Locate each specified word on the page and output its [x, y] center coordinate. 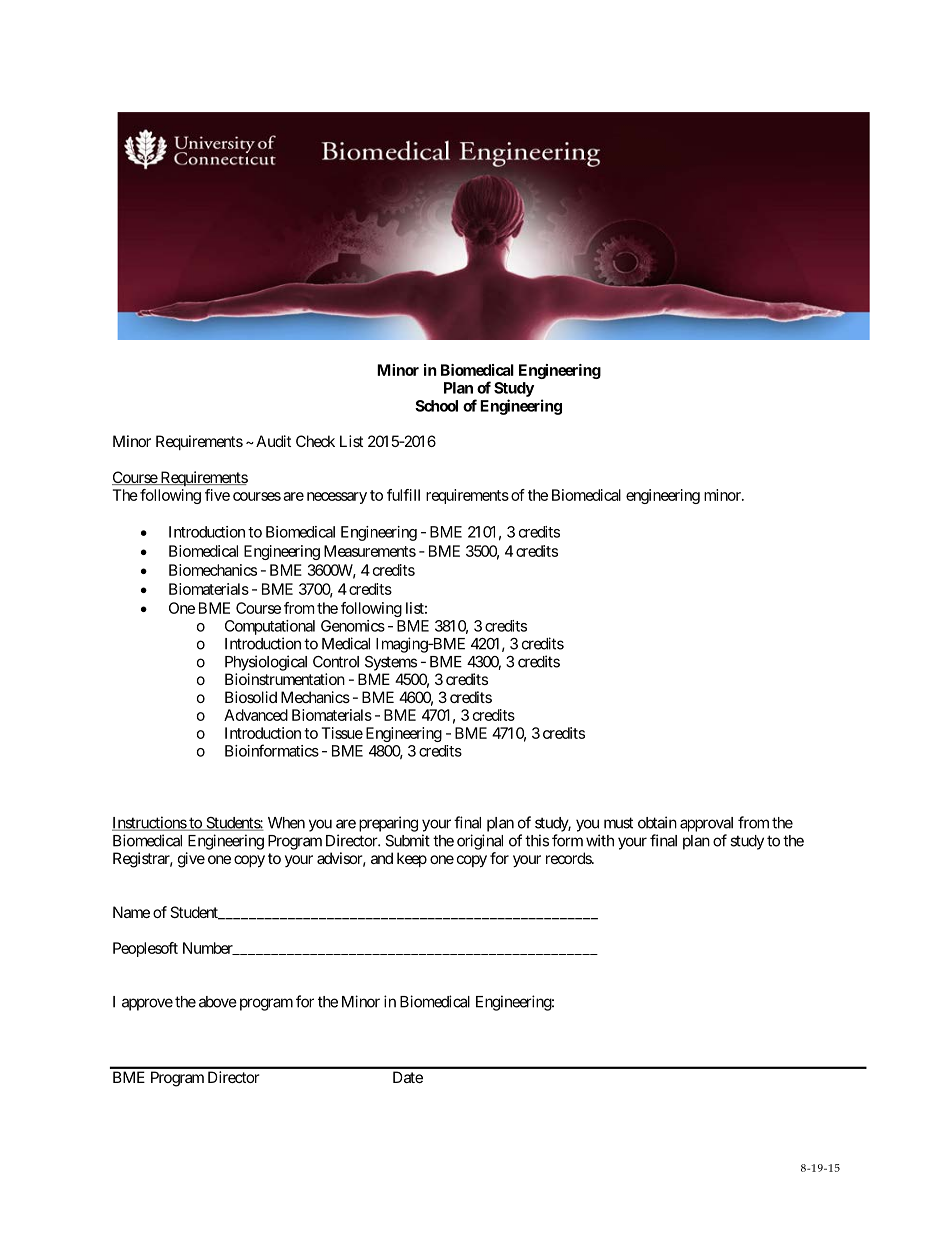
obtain [657, 822]
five [217, 495]
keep [412, 859]
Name [131, 912]
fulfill [403, 495]
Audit [273, 441]
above [218, 1002]
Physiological [266, 663]
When [286, 823]
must [618, 823]
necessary [337, 498]
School [436, 406]
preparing [388, 824]
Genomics [353, 626]
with [600, 840]
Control [336, 662]
